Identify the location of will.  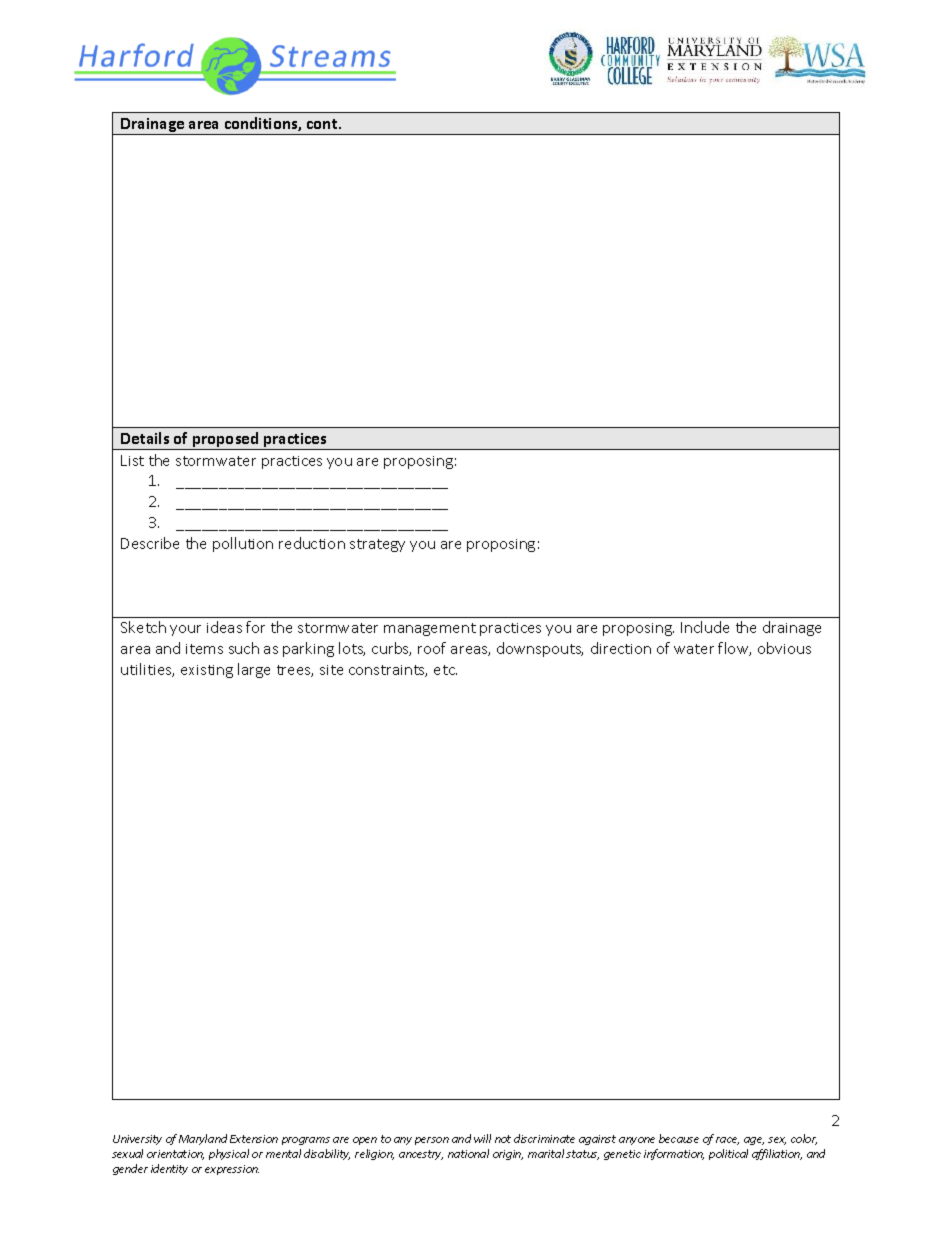
(482, 1138).
